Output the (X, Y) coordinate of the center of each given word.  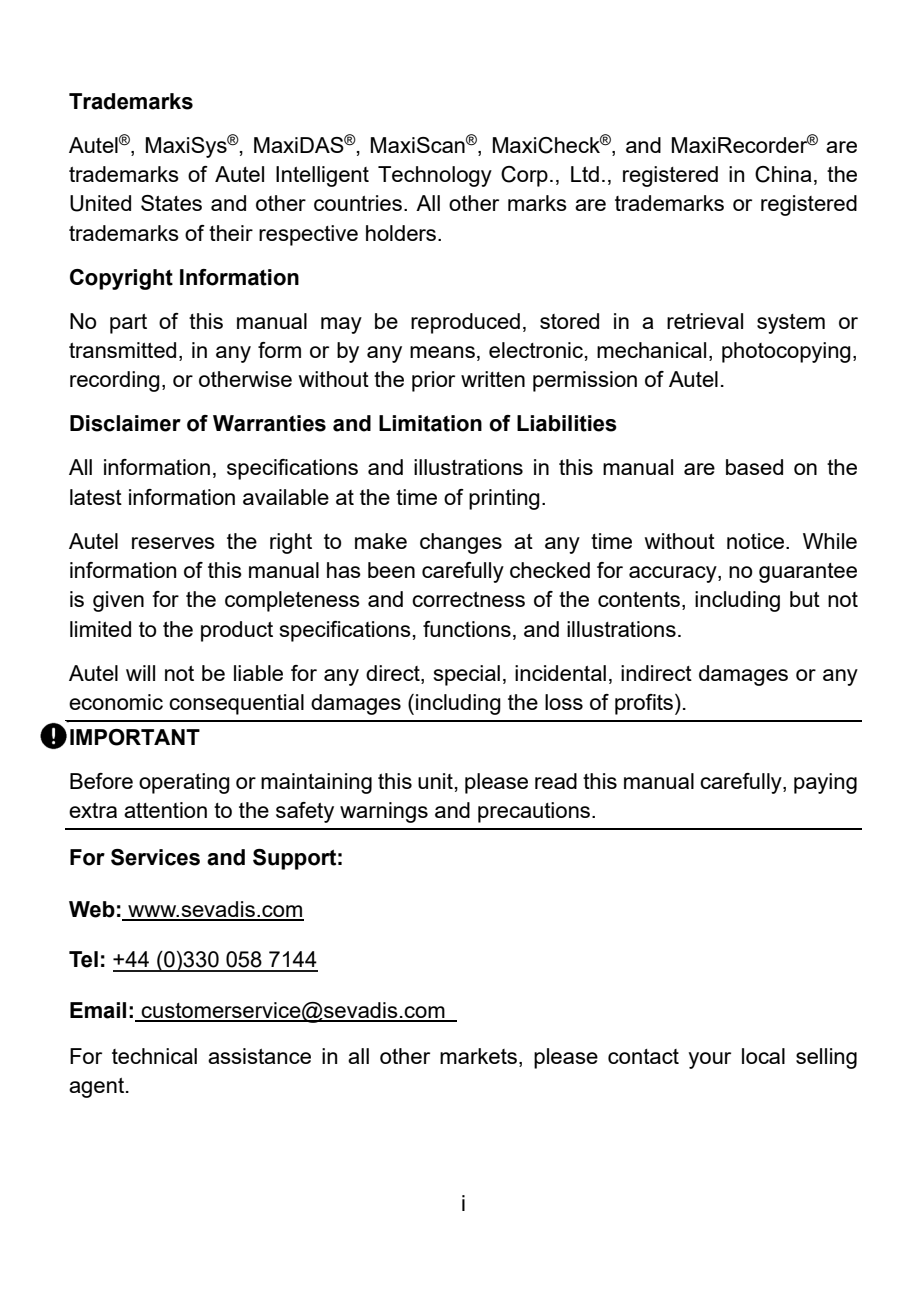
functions (467, 629)
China (783, 174)
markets (478, 1056)
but (805, 599)
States (171, 203)
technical (154, 1056)
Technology (435, 176)
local (763, 1056)
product (237, 631)
